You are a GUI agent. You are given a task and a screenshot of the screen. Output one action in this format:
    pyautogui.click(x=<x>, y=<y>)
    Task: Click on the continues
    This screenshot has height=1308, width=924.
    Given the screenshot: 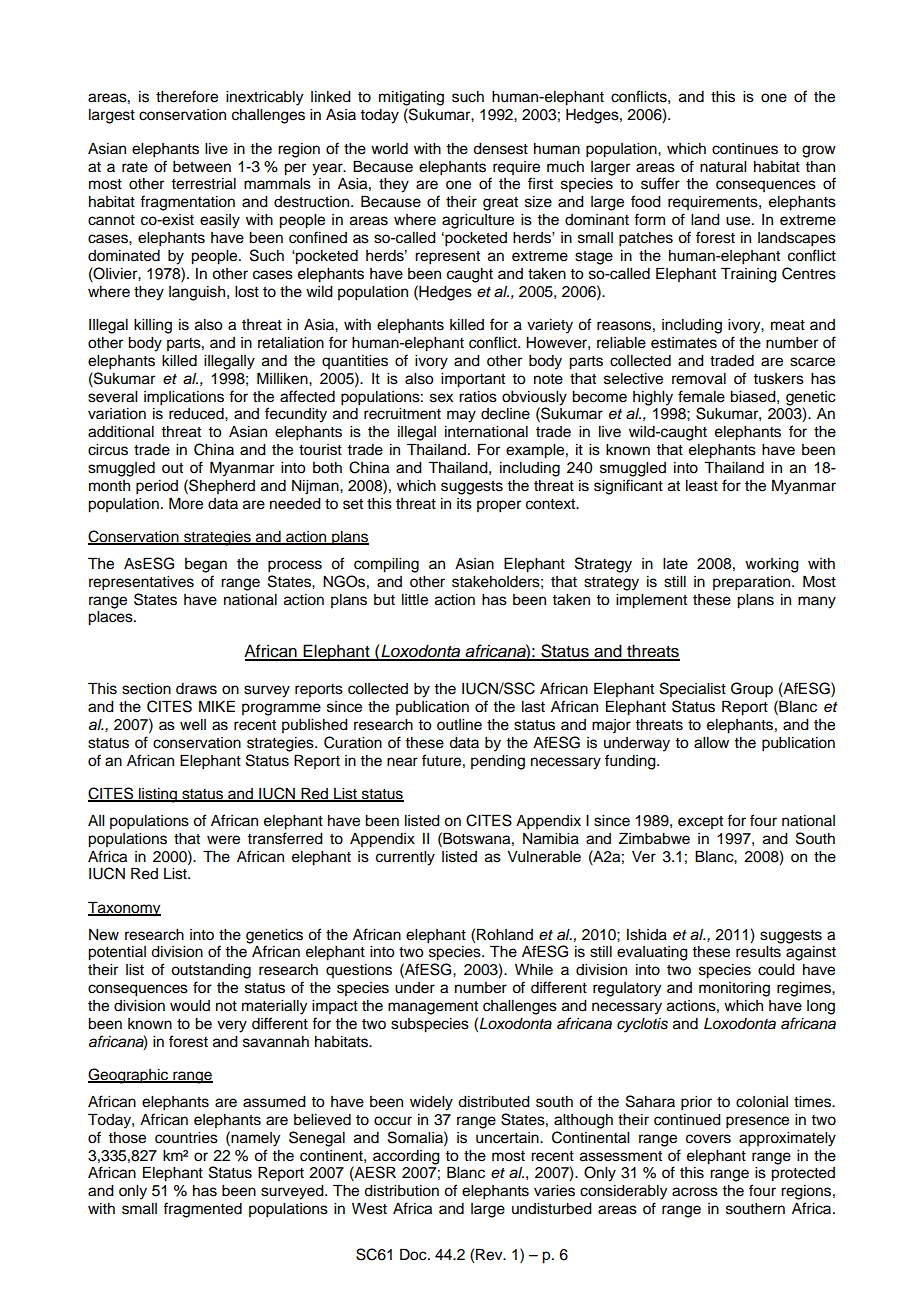 What is the action you would take?
    pyautogui.click(x=745, y=149)
